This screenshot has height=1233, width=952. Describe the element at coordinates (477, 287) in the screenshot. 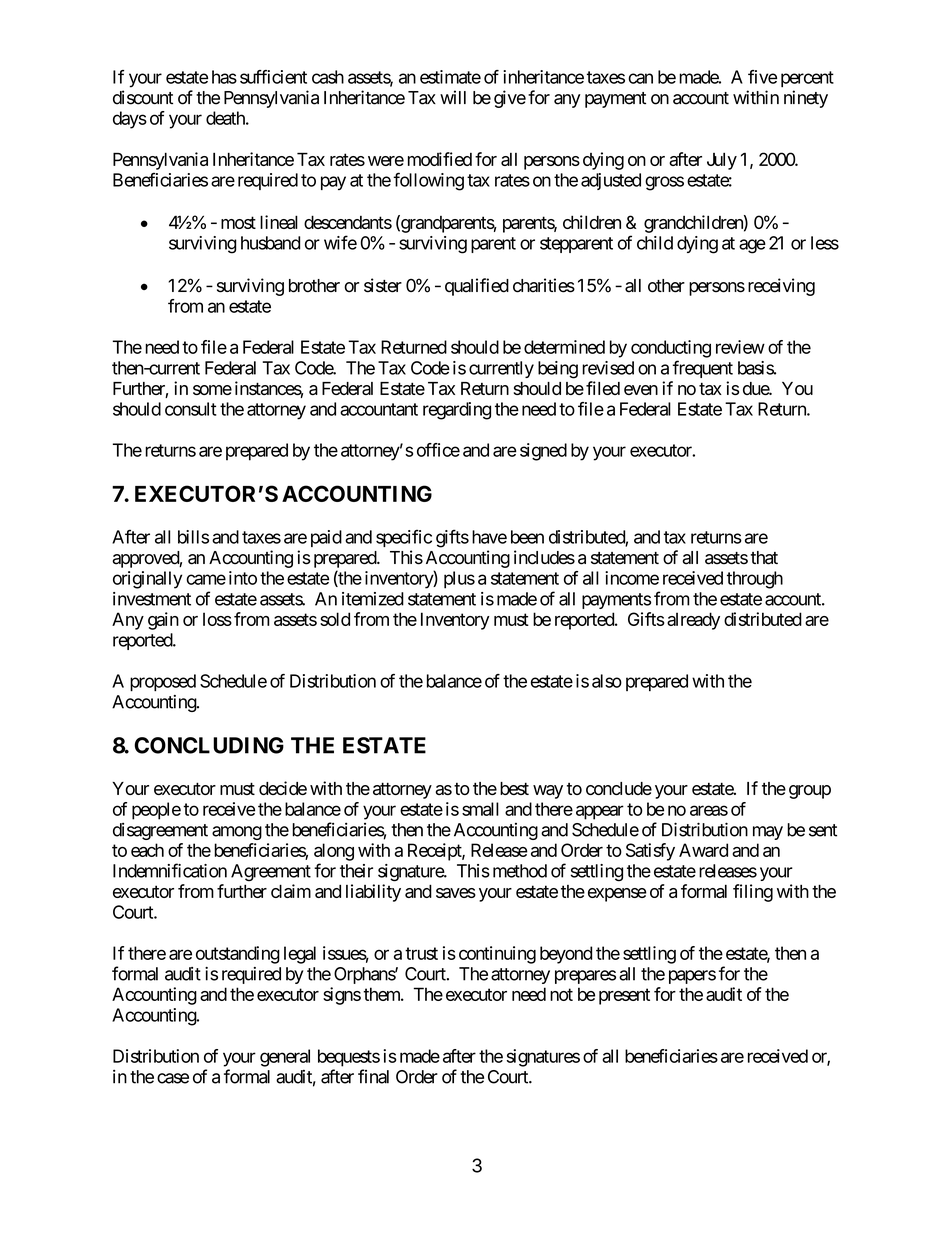

I see `qualified` at that location.
